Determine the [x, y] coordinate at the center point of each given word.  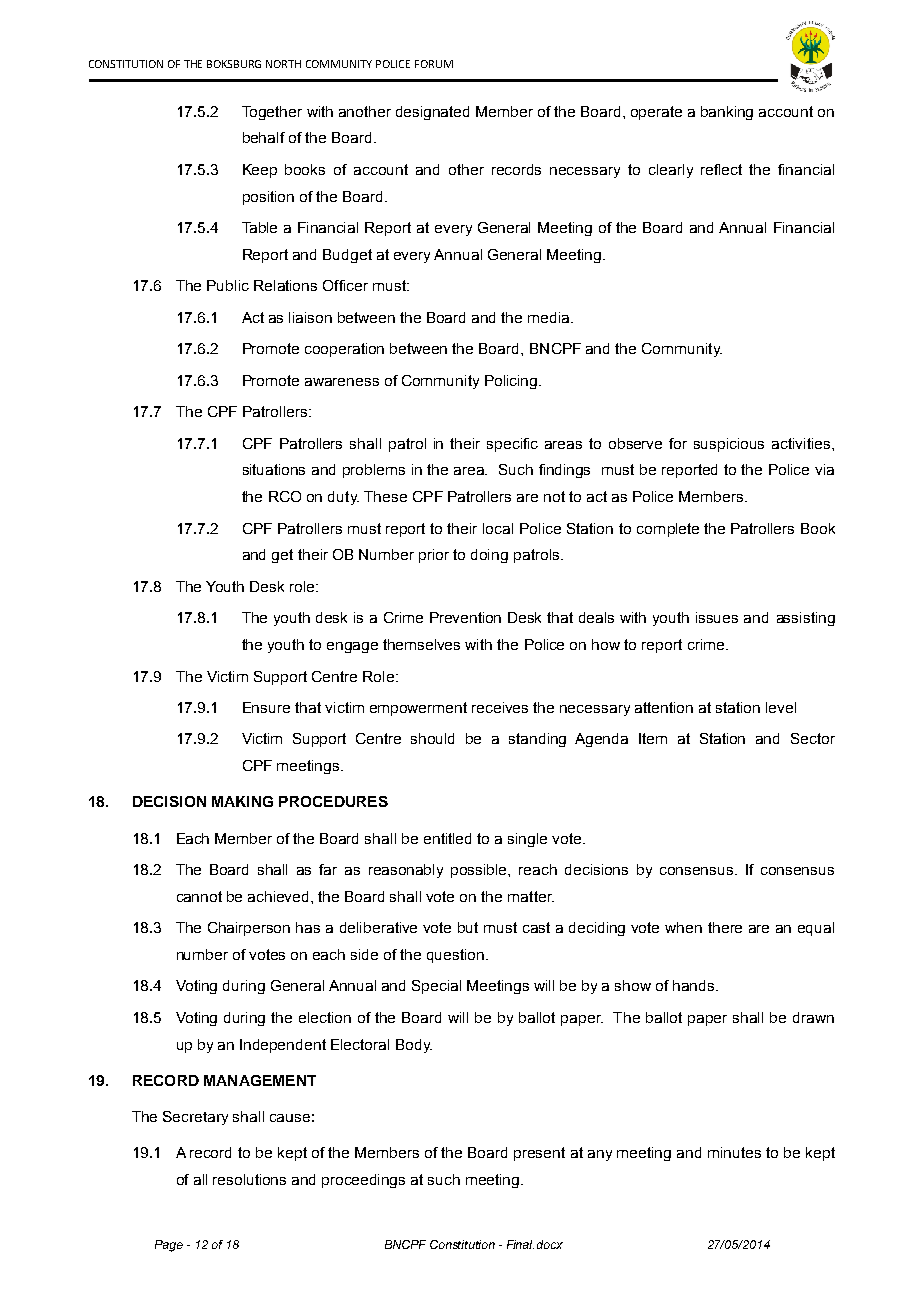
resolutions [249, 1179]
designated [432, 113]
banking [727, 113]
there [725, 927]
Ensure [266, 707]
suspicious [729, 445]
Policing [512, 382]
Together [272, 113]
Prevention [465, 617]
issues [717, 617]
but [468, 927]
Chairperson [249, 929]
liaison [310, 317]
